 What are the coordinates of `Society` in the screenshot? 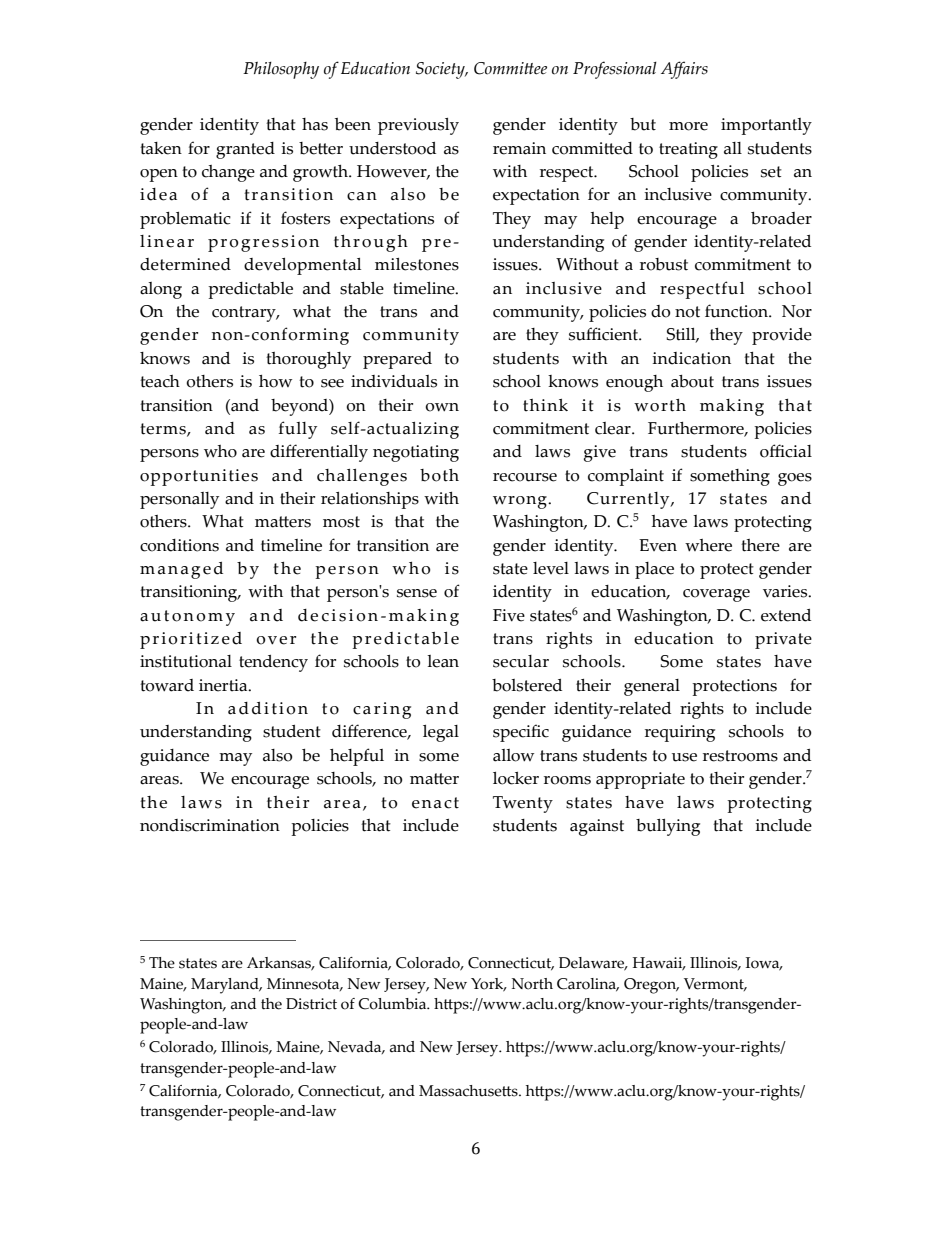 It's located at (441, 70).
